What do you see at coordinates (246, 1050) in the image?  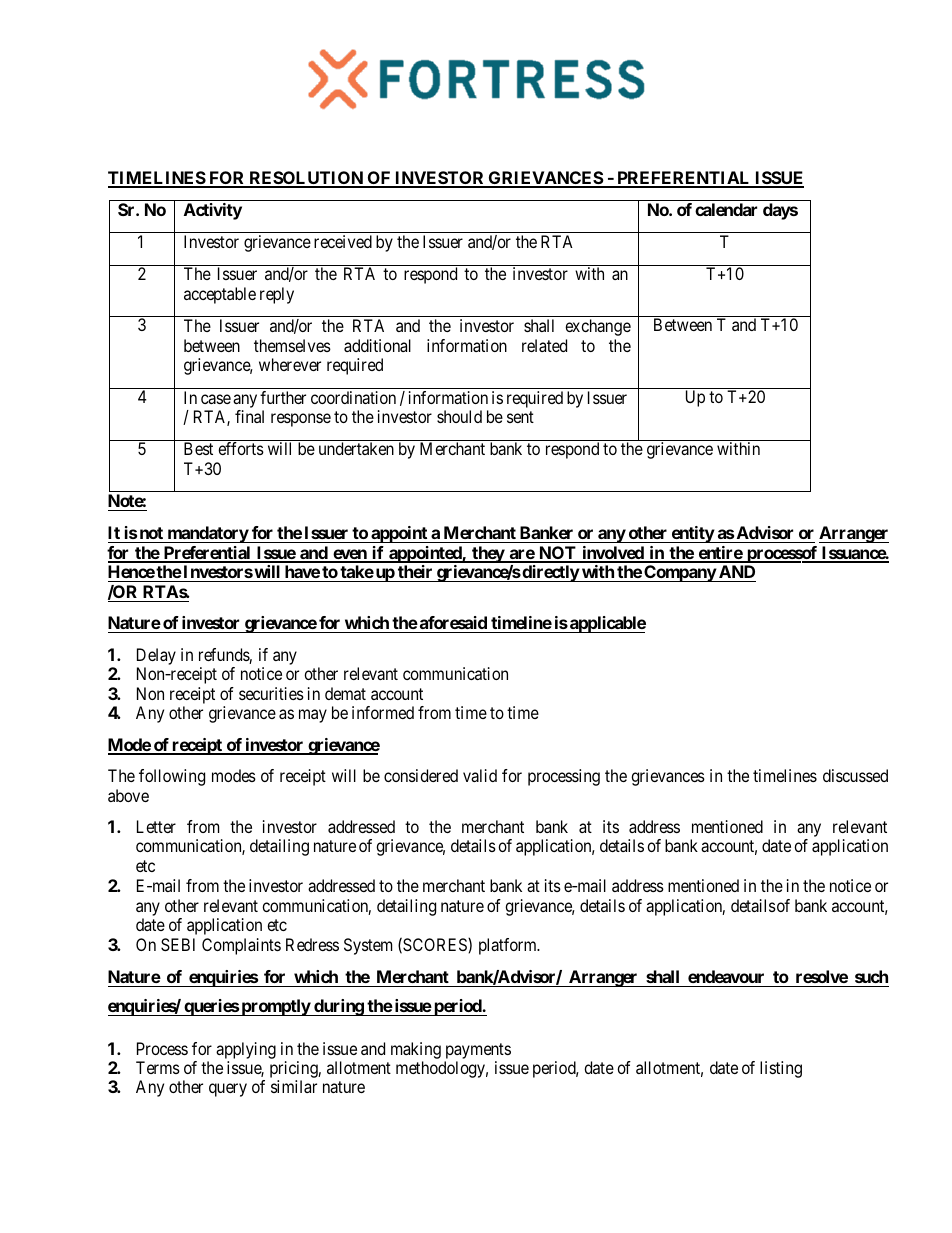 I see `applying` at bounding box center [246, 1050].
